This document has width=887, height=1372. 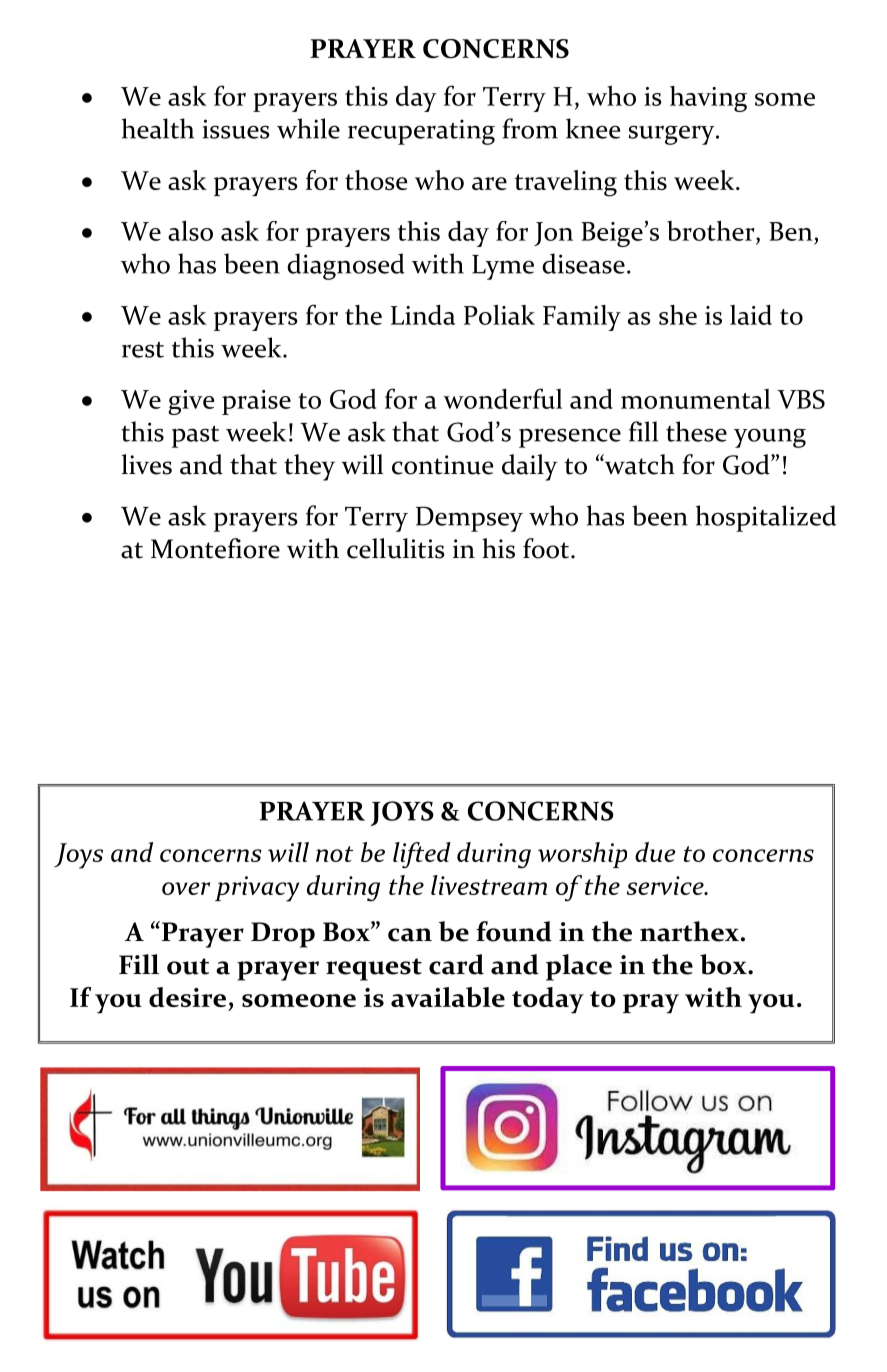 What do you see at coordinates (423, 315) in the document?
I see `Linda` at bounding box center [423, 315].
